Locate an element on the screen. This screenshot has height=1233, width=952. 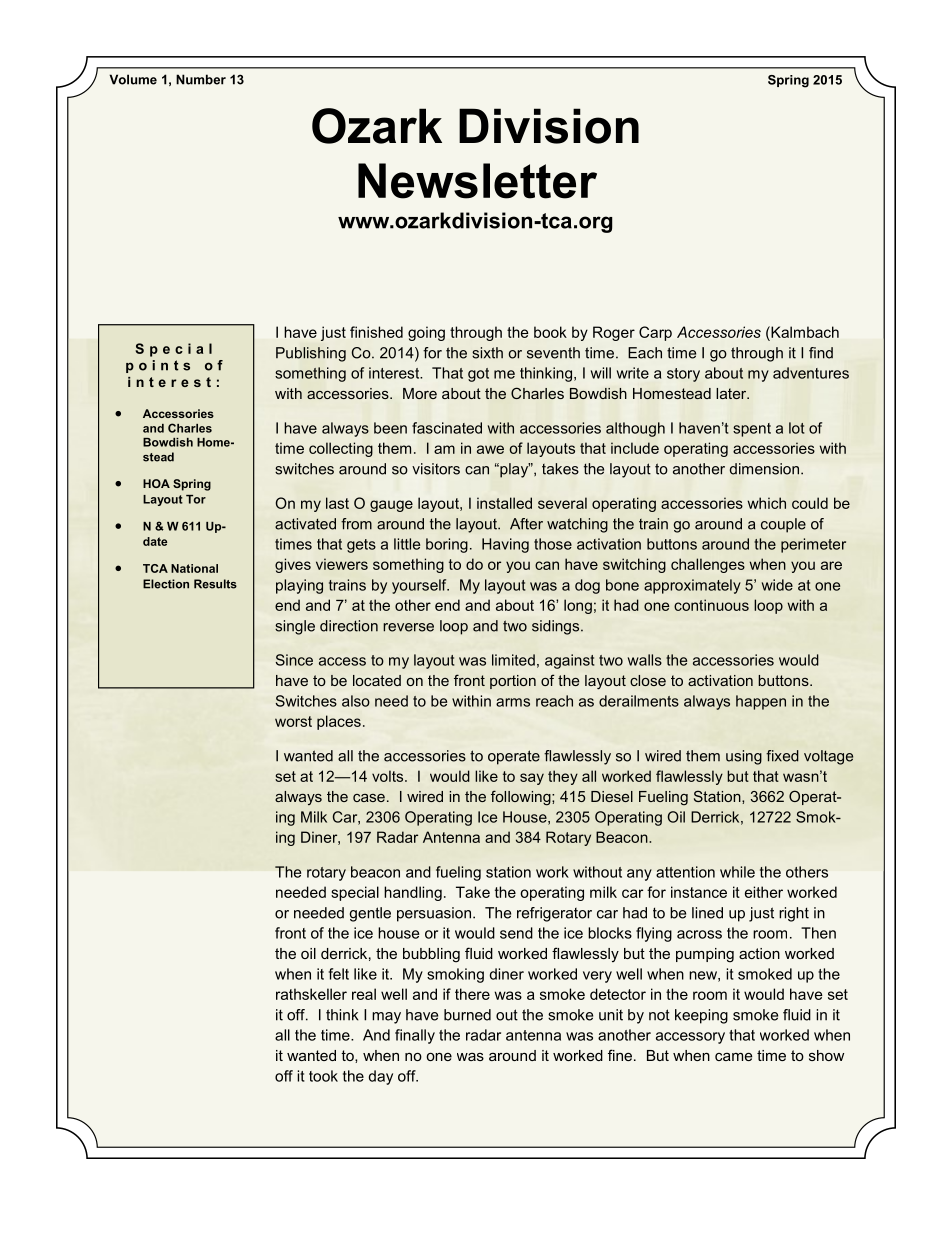
took is located at coordinates (323, 1076).
